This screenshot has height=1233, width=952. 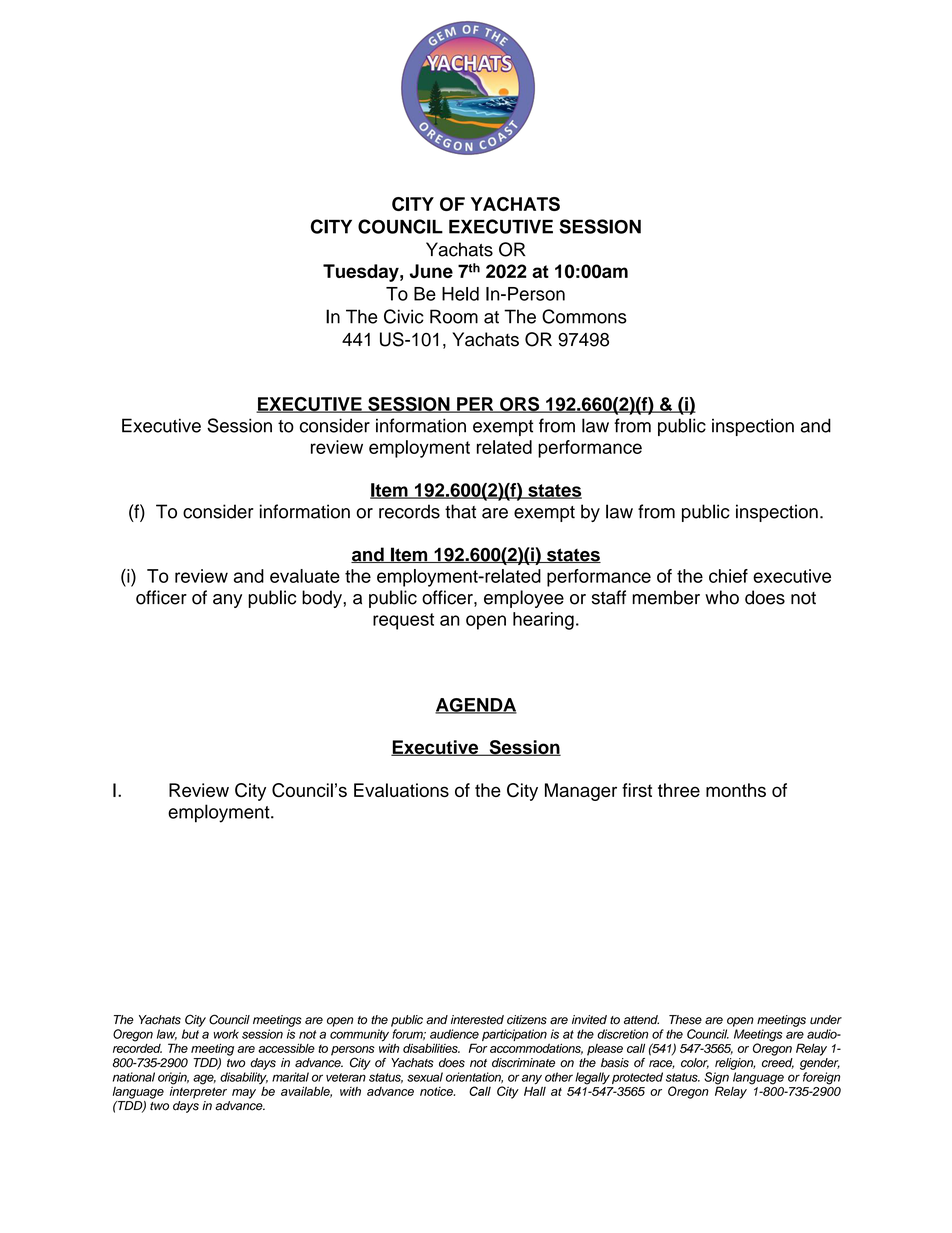 I want to click on months, so click(x=736, y=790).
